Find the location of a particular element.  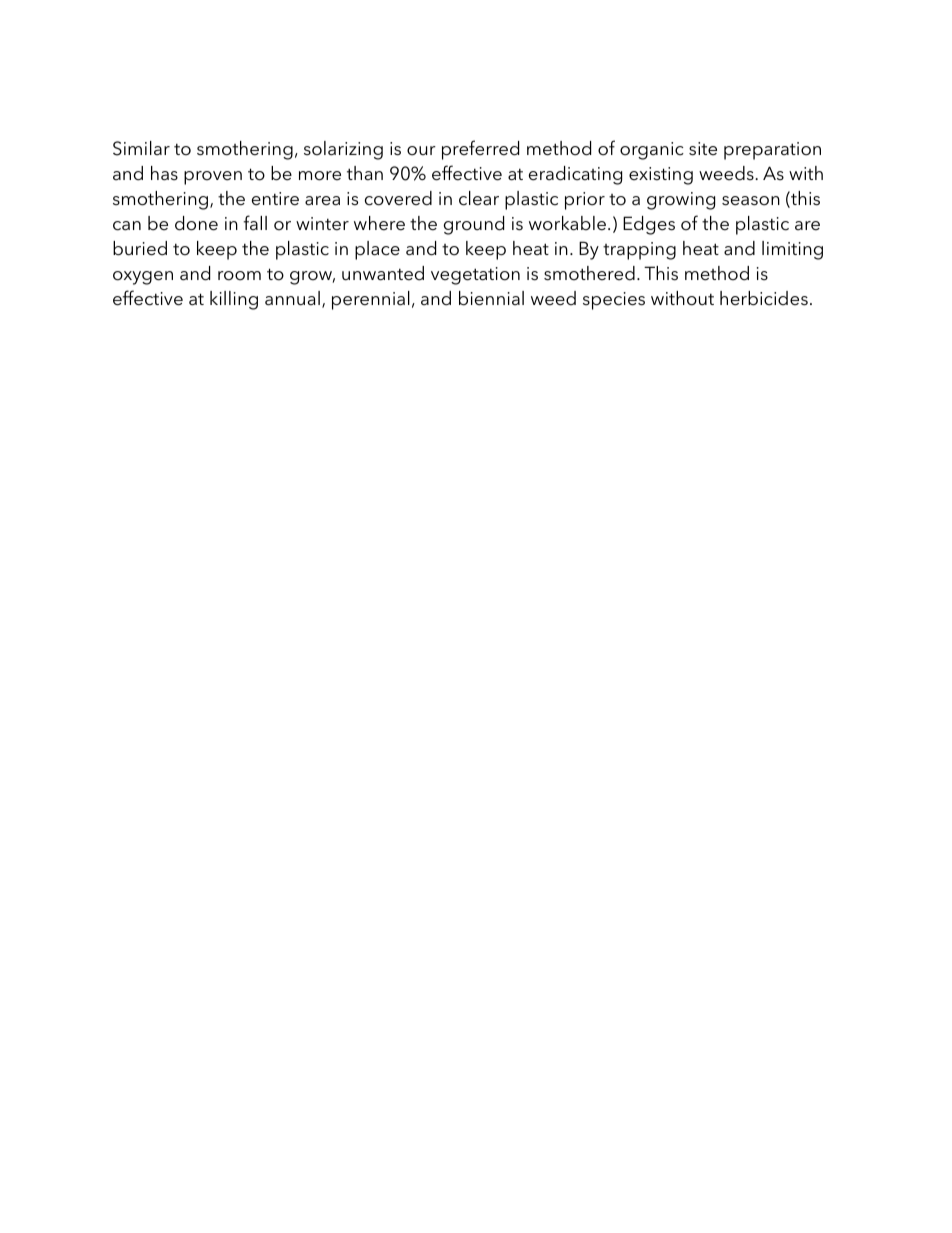

Similar is located at coordinates (141, 148).
